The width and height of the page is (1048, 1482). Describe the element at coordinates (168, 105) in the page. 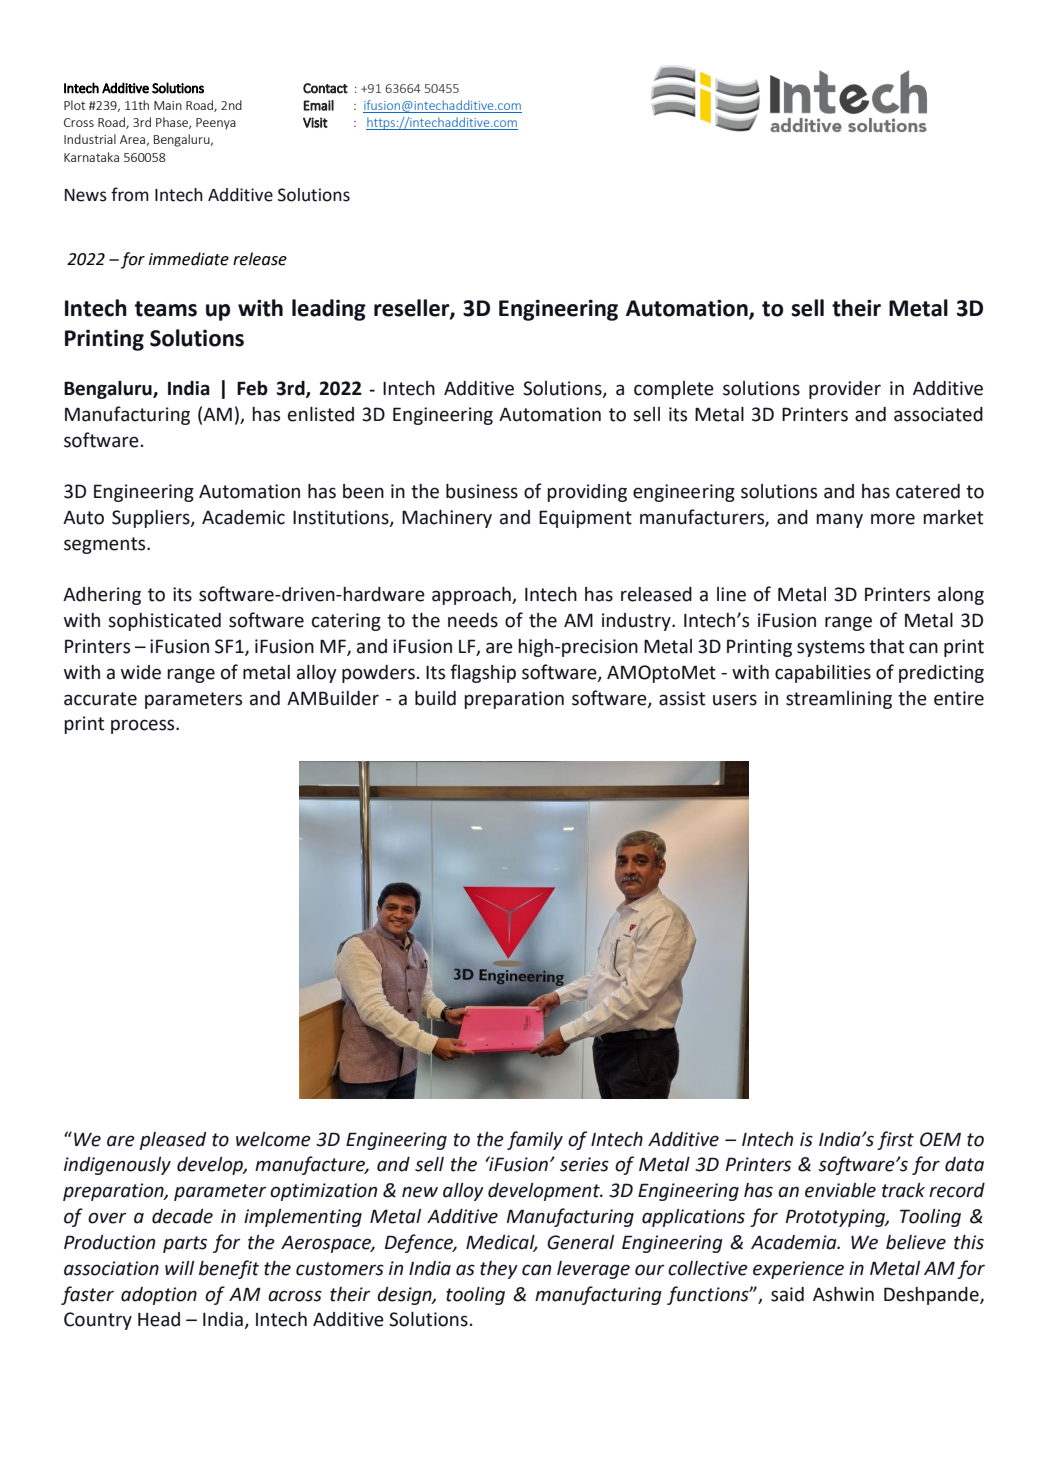

I see `Main` at that location.
